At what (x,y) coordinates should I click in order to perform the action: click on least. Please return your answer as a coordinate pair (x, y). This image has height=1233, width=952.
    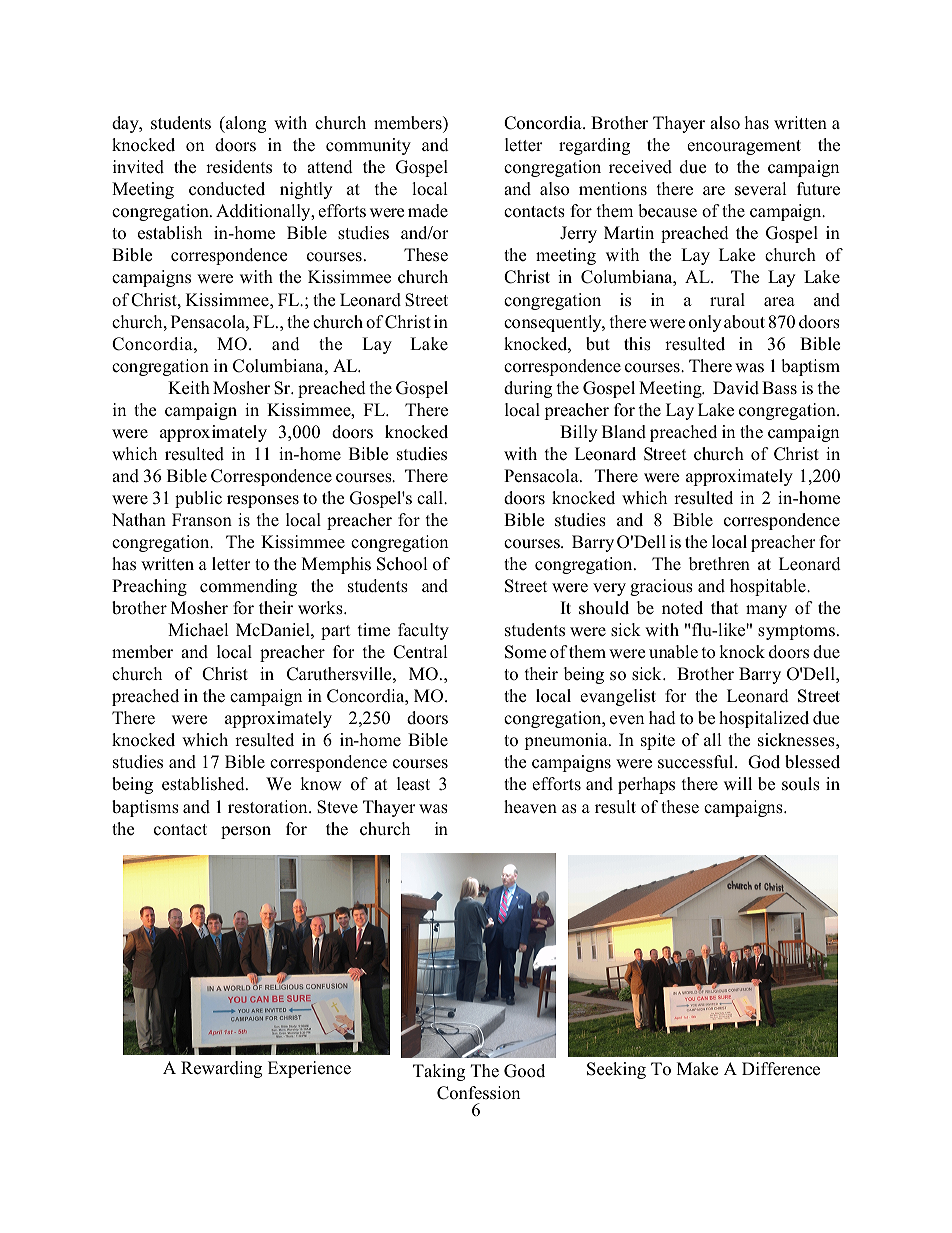
    Looking at the image, I should click on (413, 784).
